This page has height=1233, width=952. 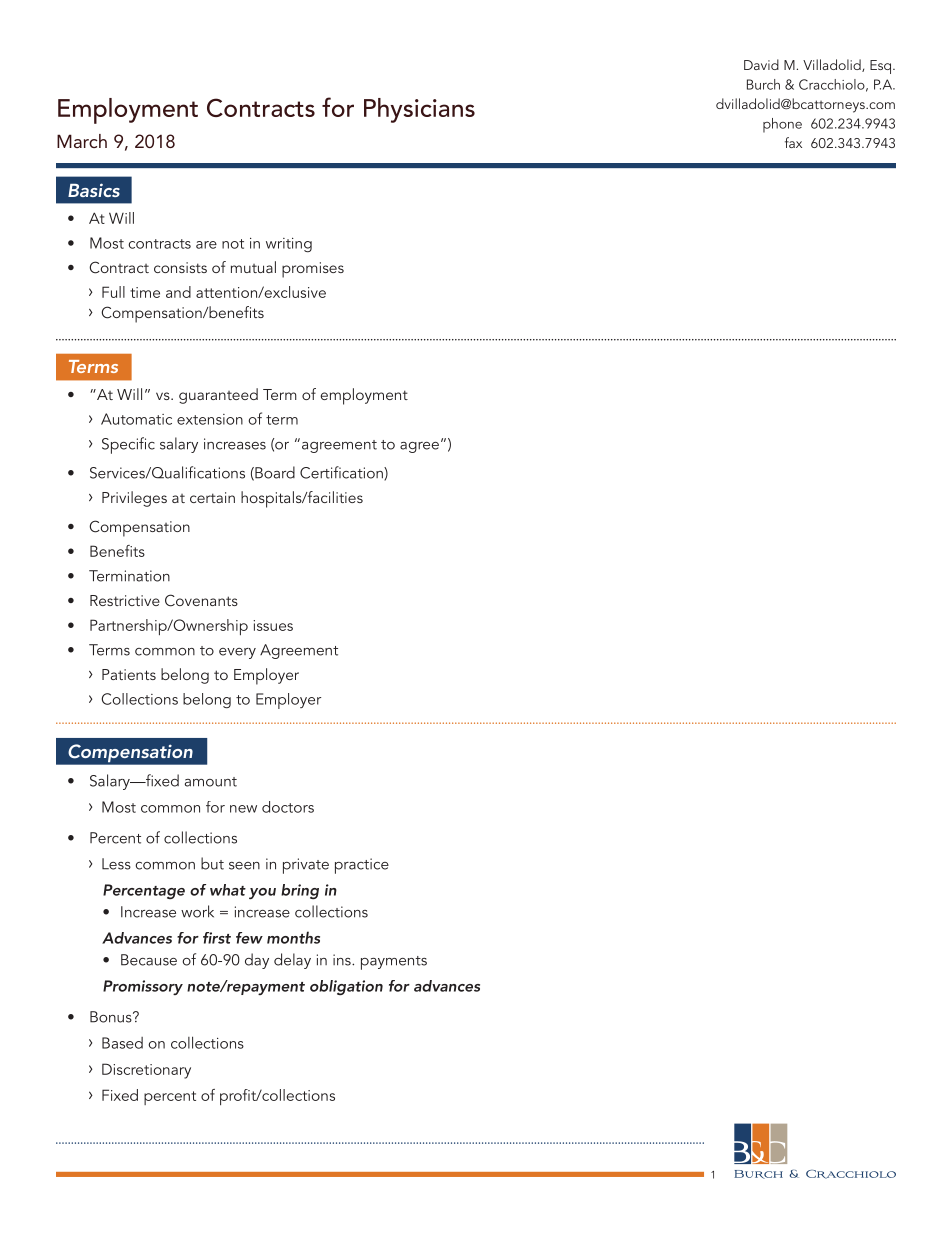 What do you see at coordinates (237, 653) in the page?
I see `every` at bounding box center [237, 653].
